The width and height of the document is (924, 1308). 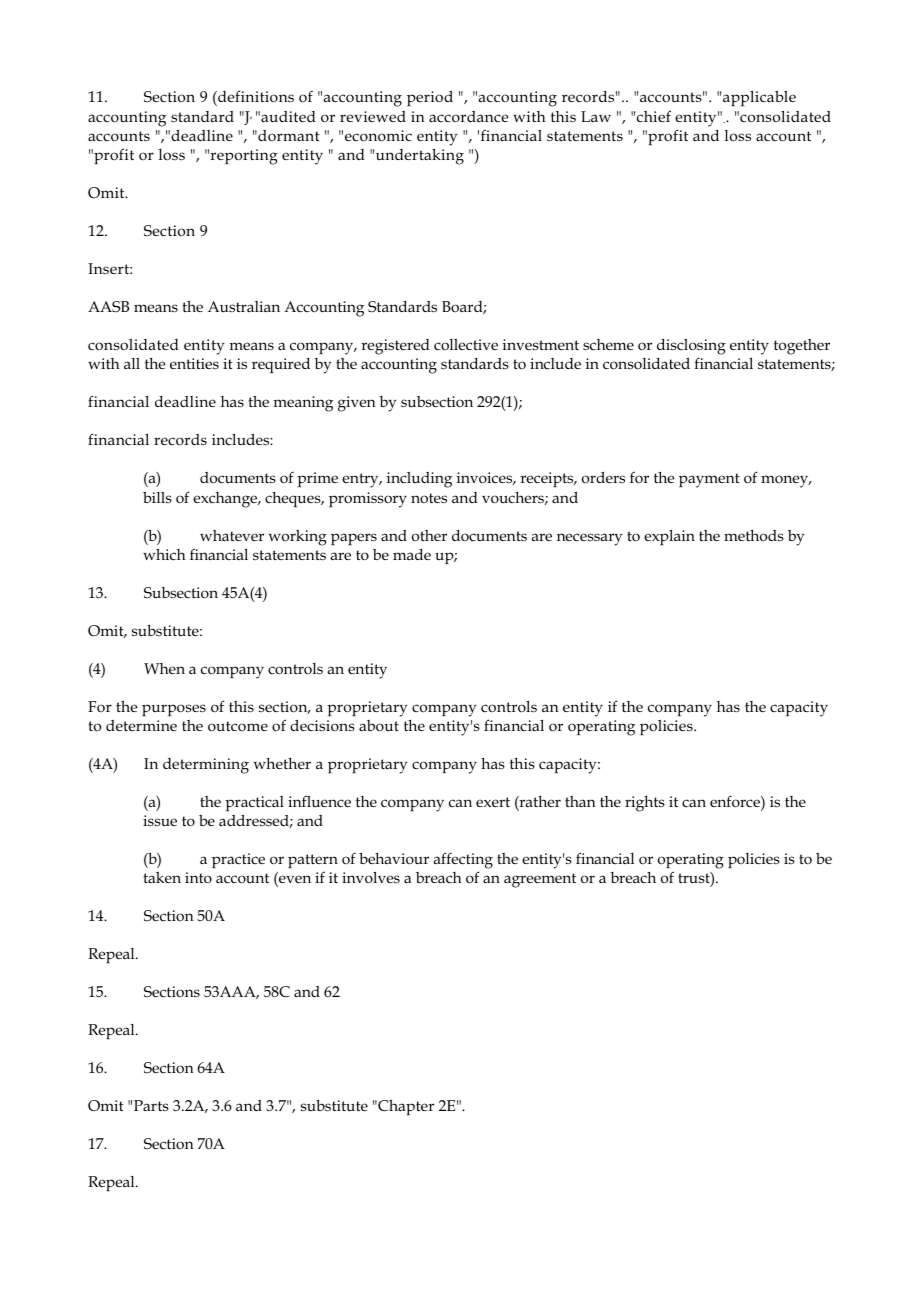 I want to click on applicable, so click(x=759, y=98).
